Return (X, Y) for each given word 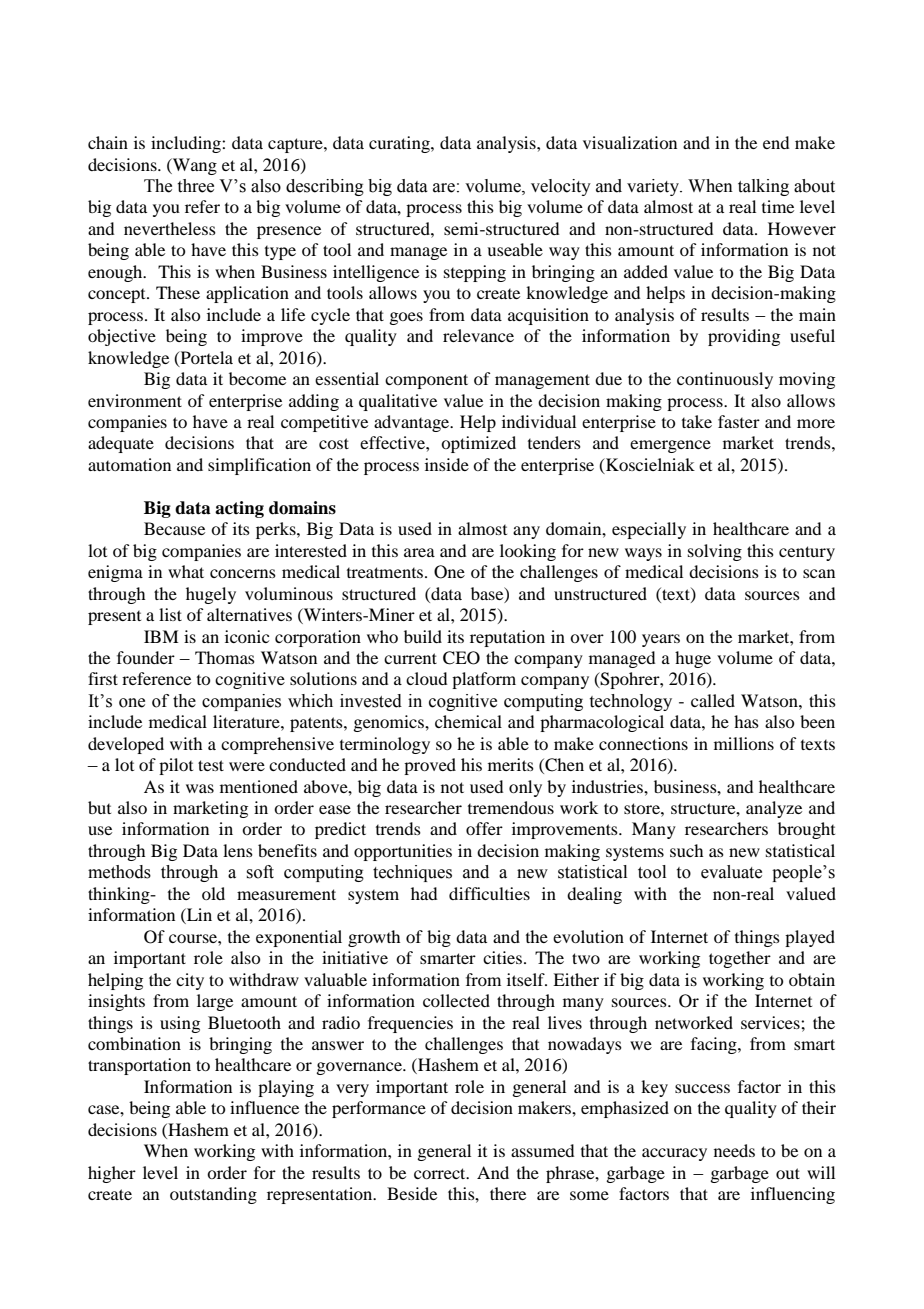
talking (763, 187)
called (713, 700)
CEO (461, 658)
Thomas (225, 657)
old (213, 893)
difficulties (489, 893)
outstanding (213, 1195)
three (196, 186)
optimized (478, 444)
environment (135, 400)
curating (400, 144)
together (740, 959)
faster (739, 421)
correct (441, 1173)
